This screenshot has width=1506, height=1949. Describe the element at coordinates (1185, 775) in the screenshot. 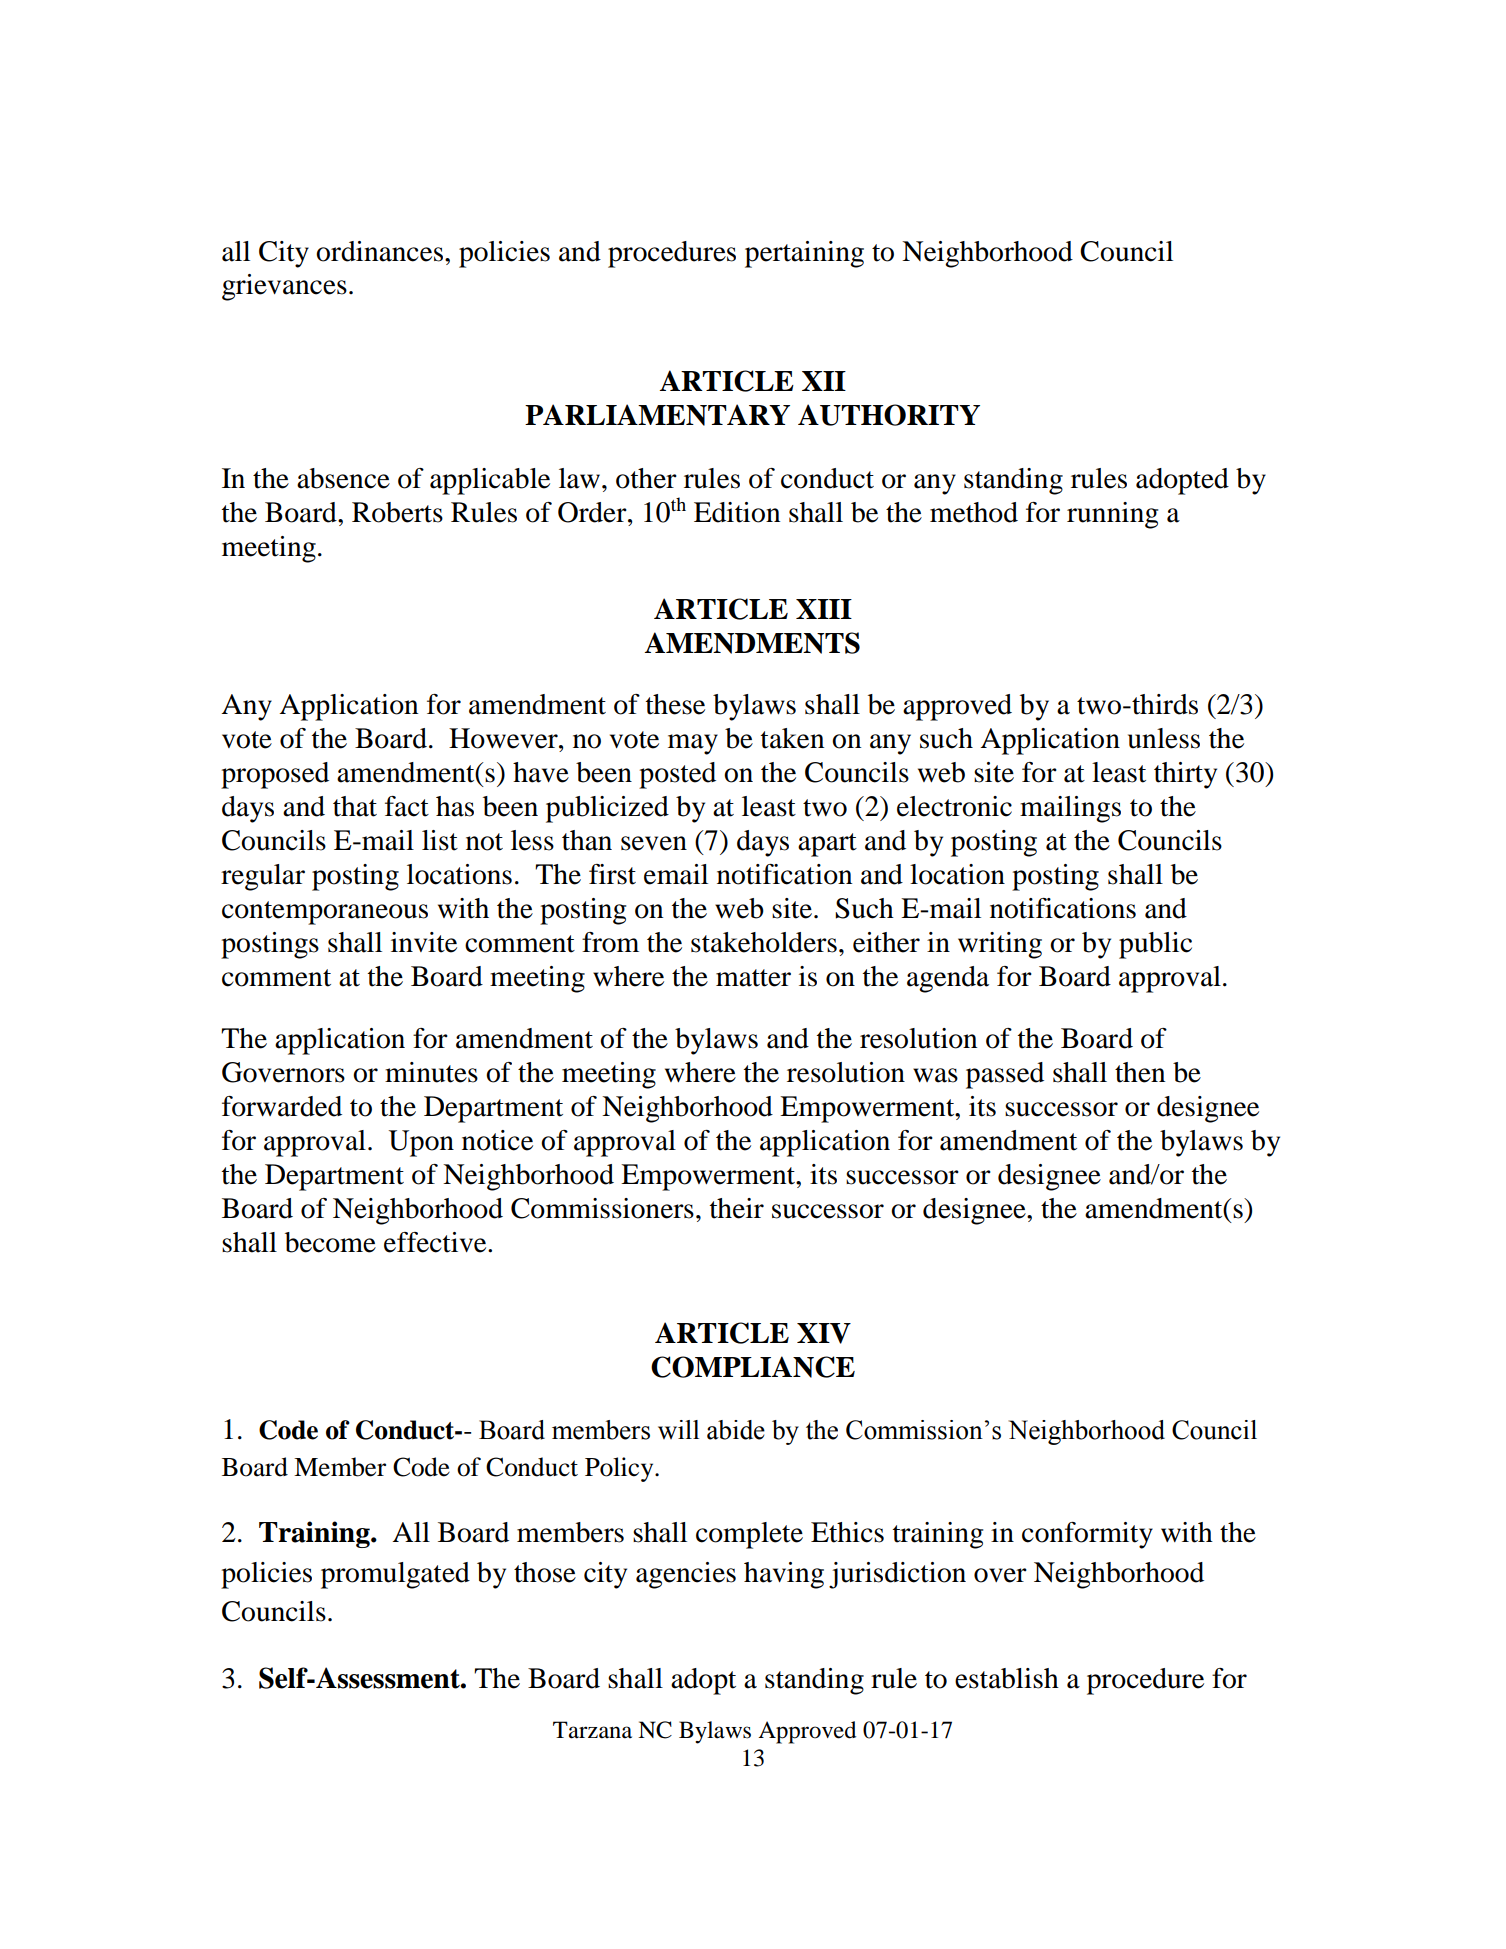

I see `thirty` at that location.
